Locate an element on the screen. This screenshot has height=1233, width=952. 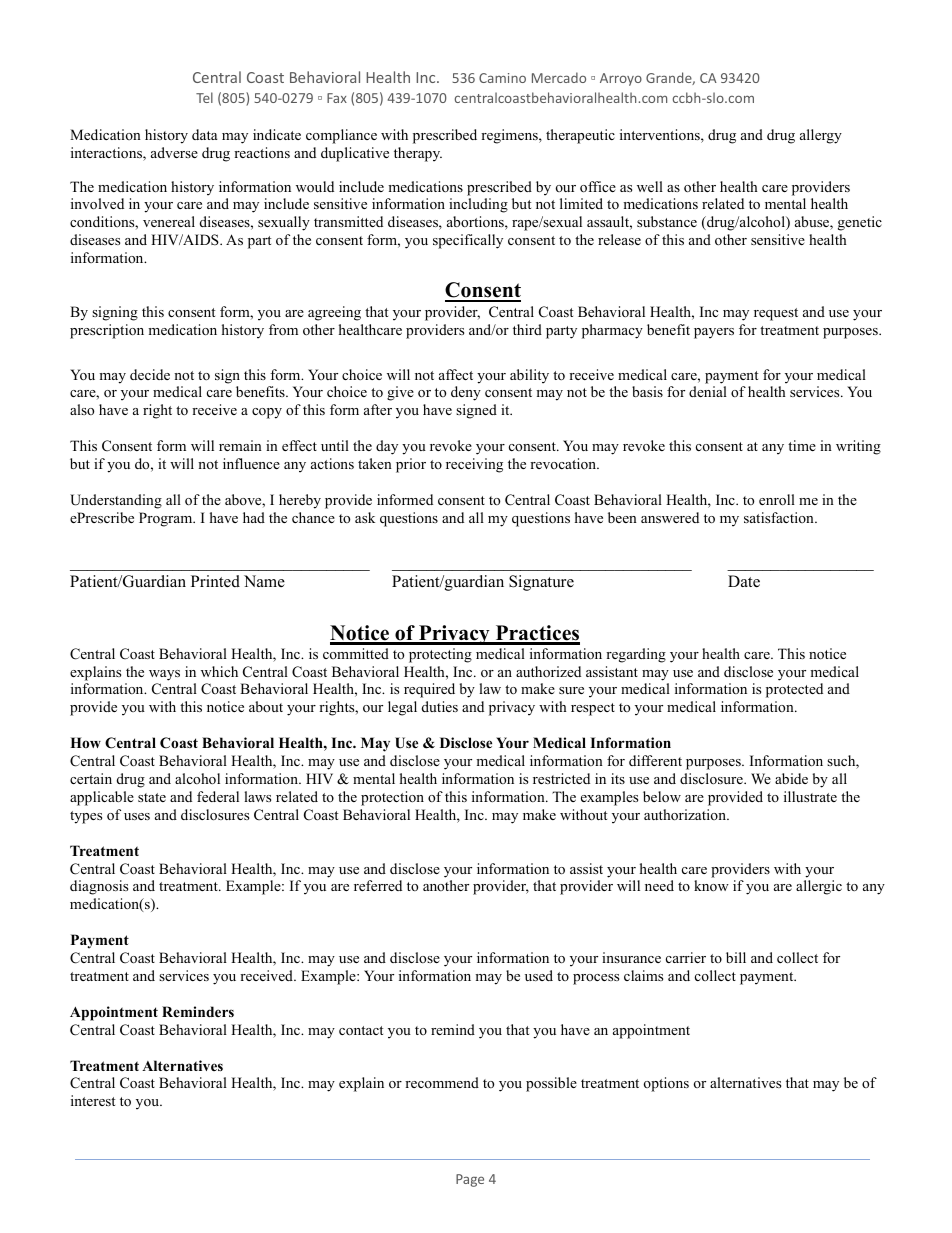
interest is located at coordinates (93, 1100).
